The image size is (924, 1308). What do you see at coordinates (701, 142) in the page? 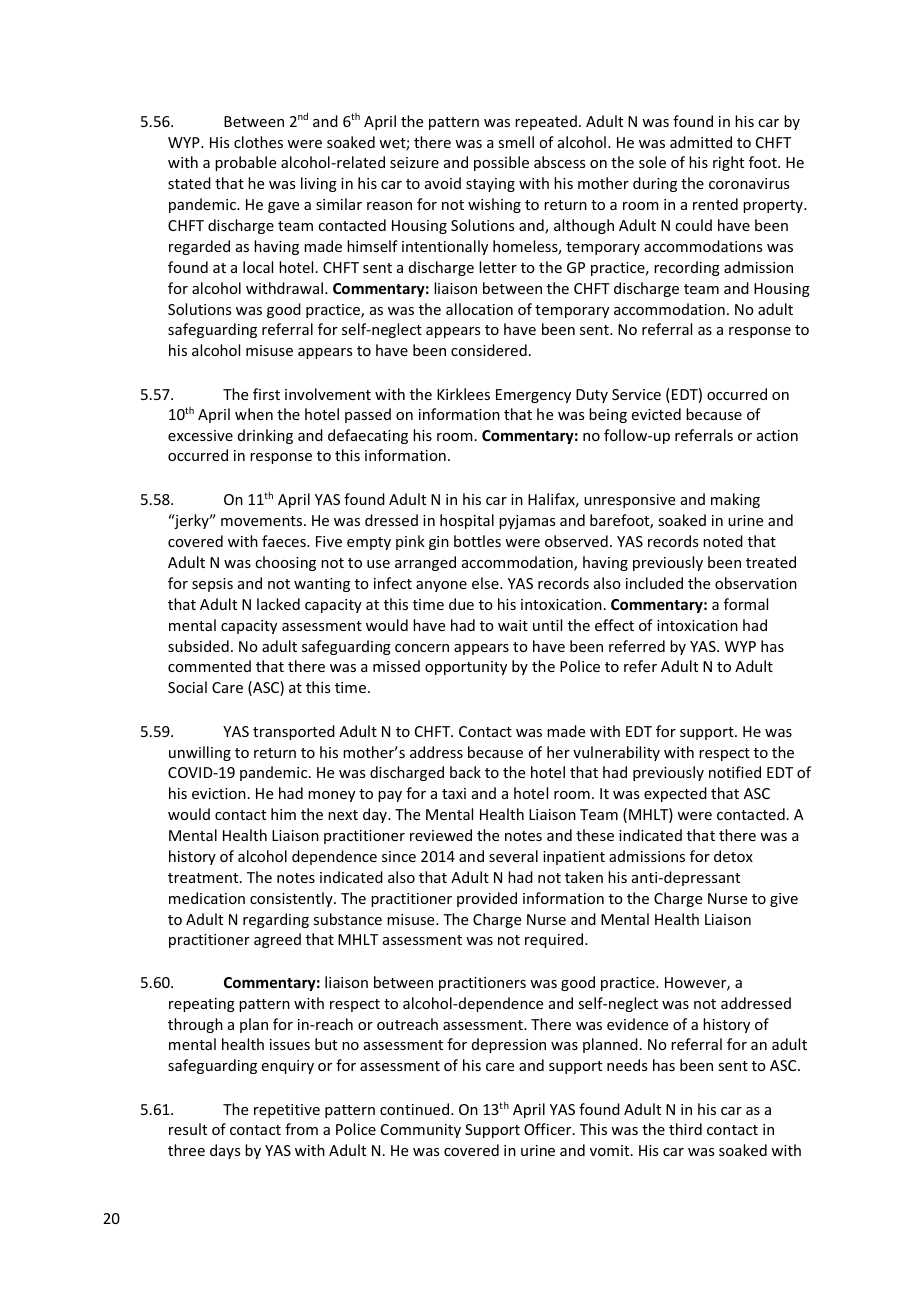
I see `admitted` at bounding box center [701, 142].
